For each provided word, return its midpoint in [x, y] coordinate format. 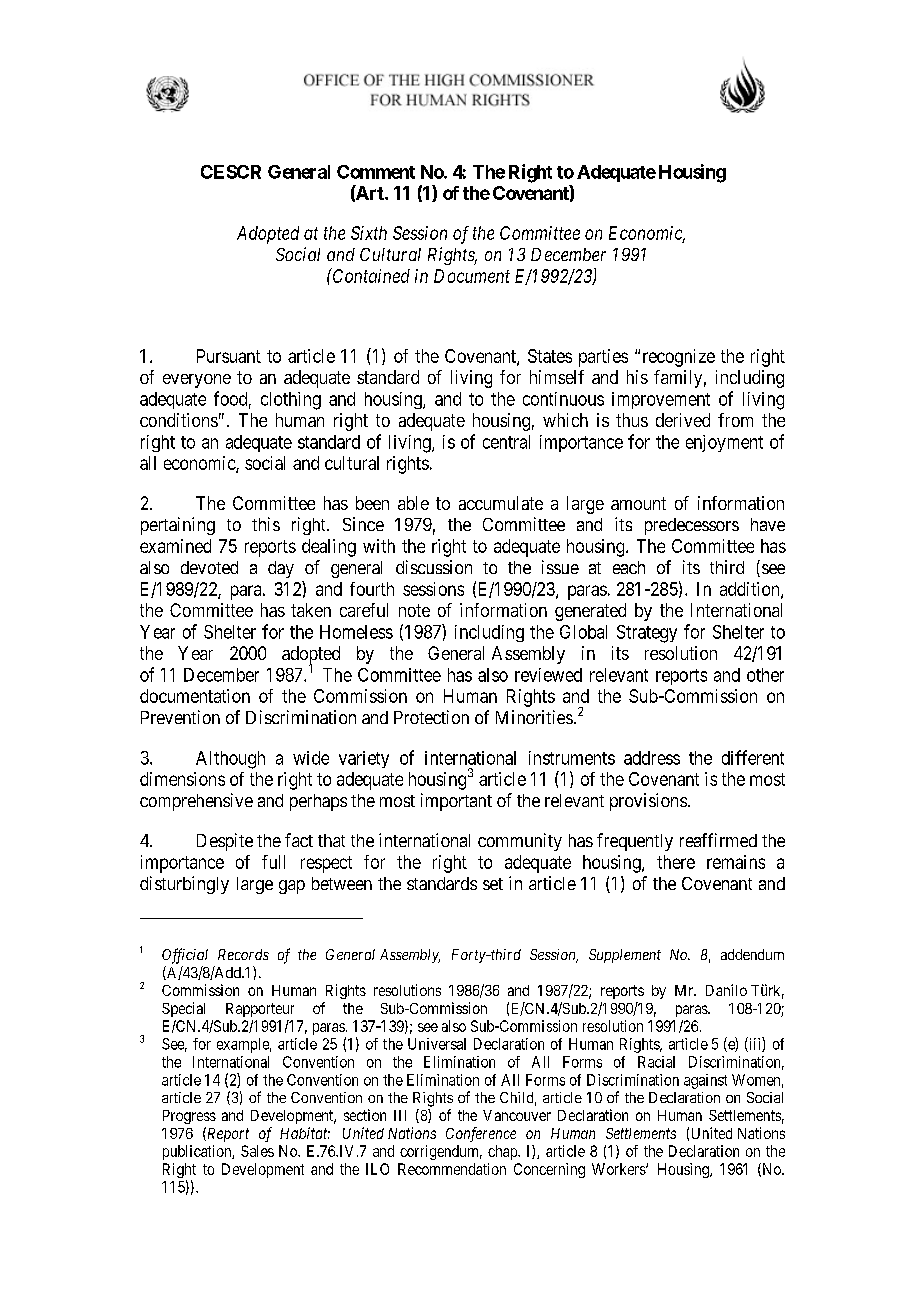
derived [683, 420]
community [520, 842]
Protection [431, 717]
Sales [257, 1151]
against [705, 1081]
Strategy [647, 634]
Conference [481, 1134]
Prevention [180, 717]
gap [292, 887]
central [506, 442]
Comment [376, 172]
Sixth [369, 233]
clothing [291, 401]
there [676, 862]
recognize [679, 358]
